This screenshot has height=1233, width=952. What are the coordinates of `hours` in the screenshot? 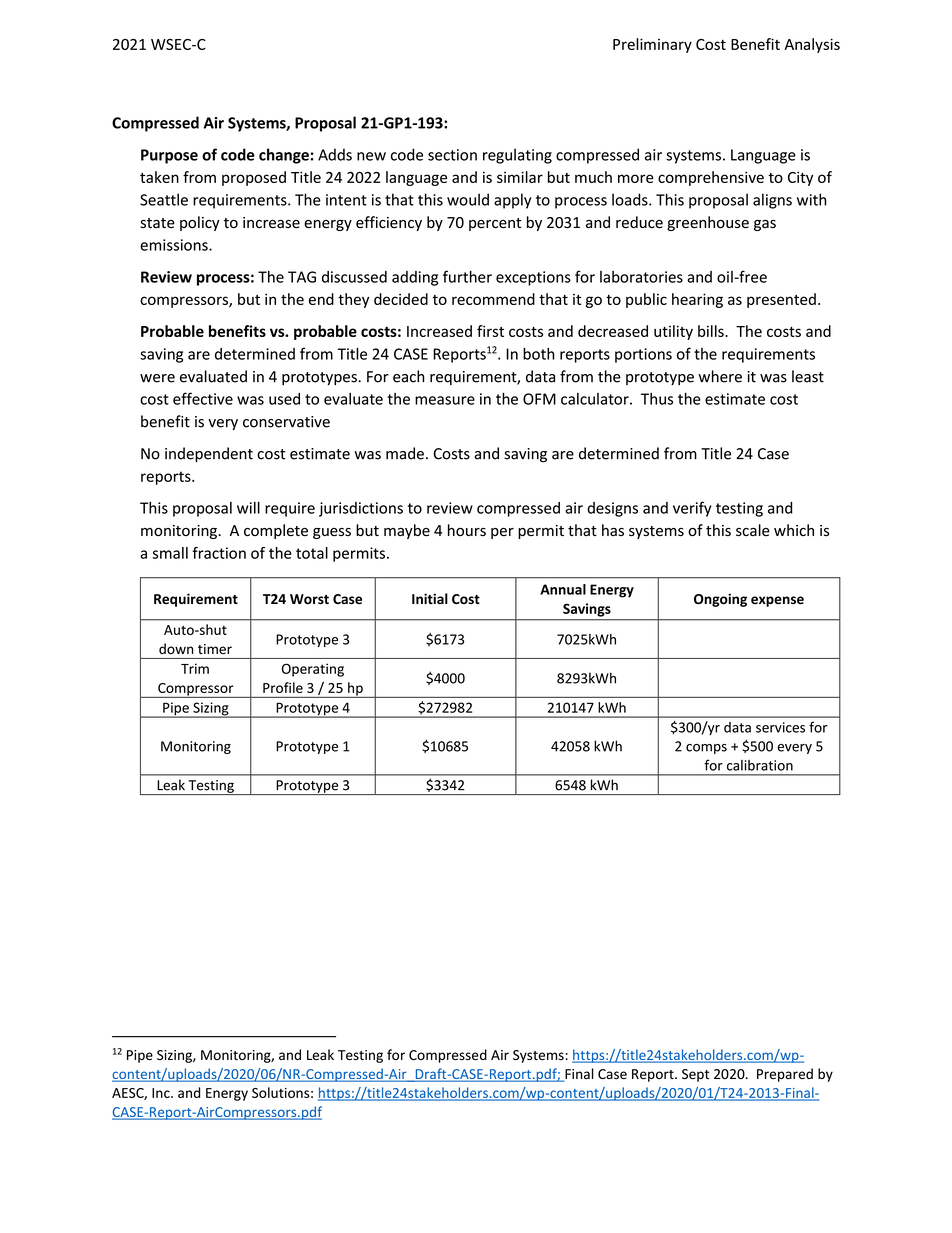 It's located at (467, 530).
